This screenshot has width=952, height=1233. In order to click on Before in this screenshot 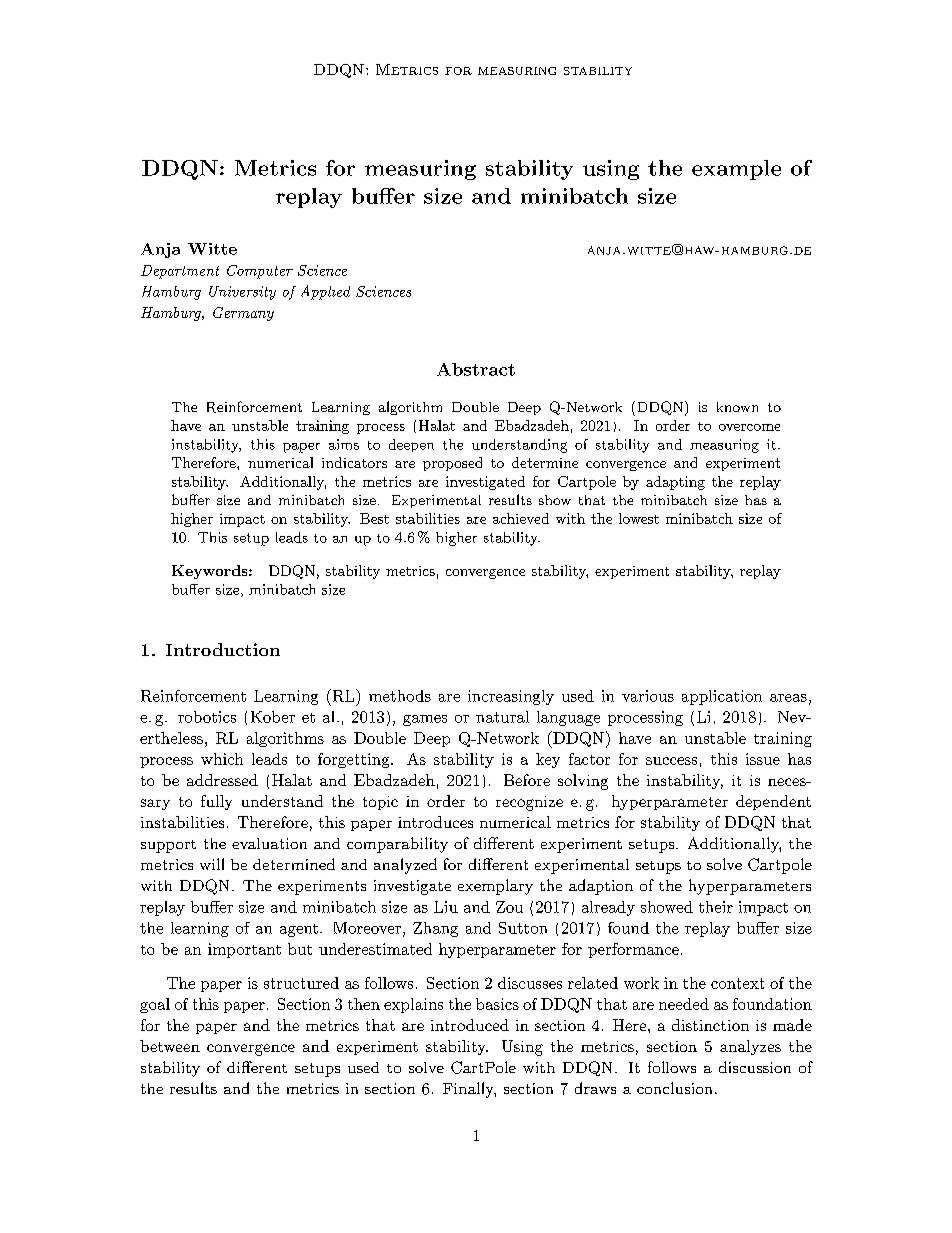, I will do `click(527, 780)`.
